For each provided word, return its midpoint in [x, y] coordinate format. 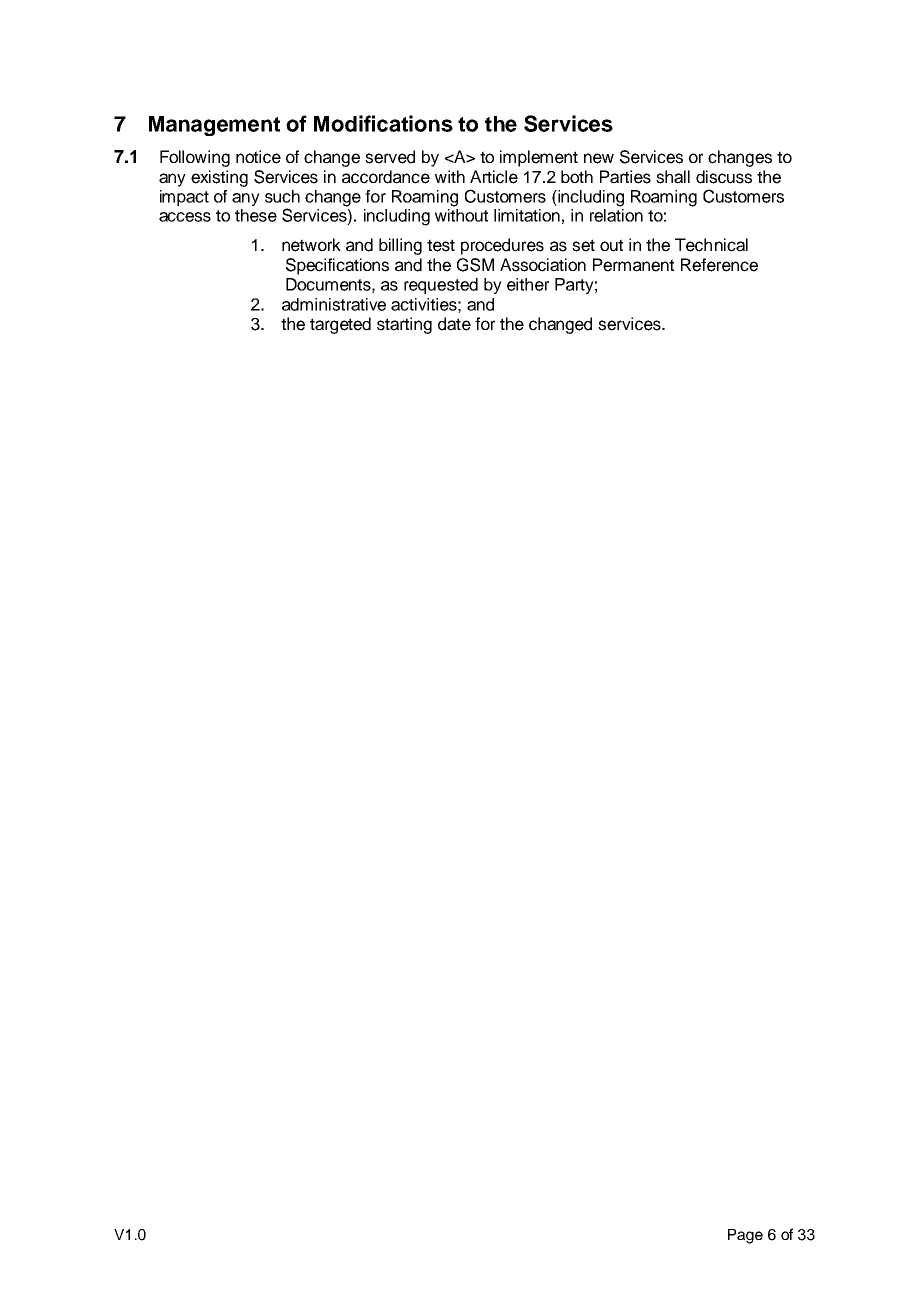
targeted [340, 325]
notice [258, 157]
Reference [719, 265]
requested [441, 286]
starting [404, 325]
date [454, 324]
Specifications [337, 266]
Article [494, 177]
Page [745, 1236]
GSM [475, 265]
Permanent [633, 265]
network [311, 245]
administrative [334, 304]
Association [543, 265]
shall [673, 177]
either [528, 284]
